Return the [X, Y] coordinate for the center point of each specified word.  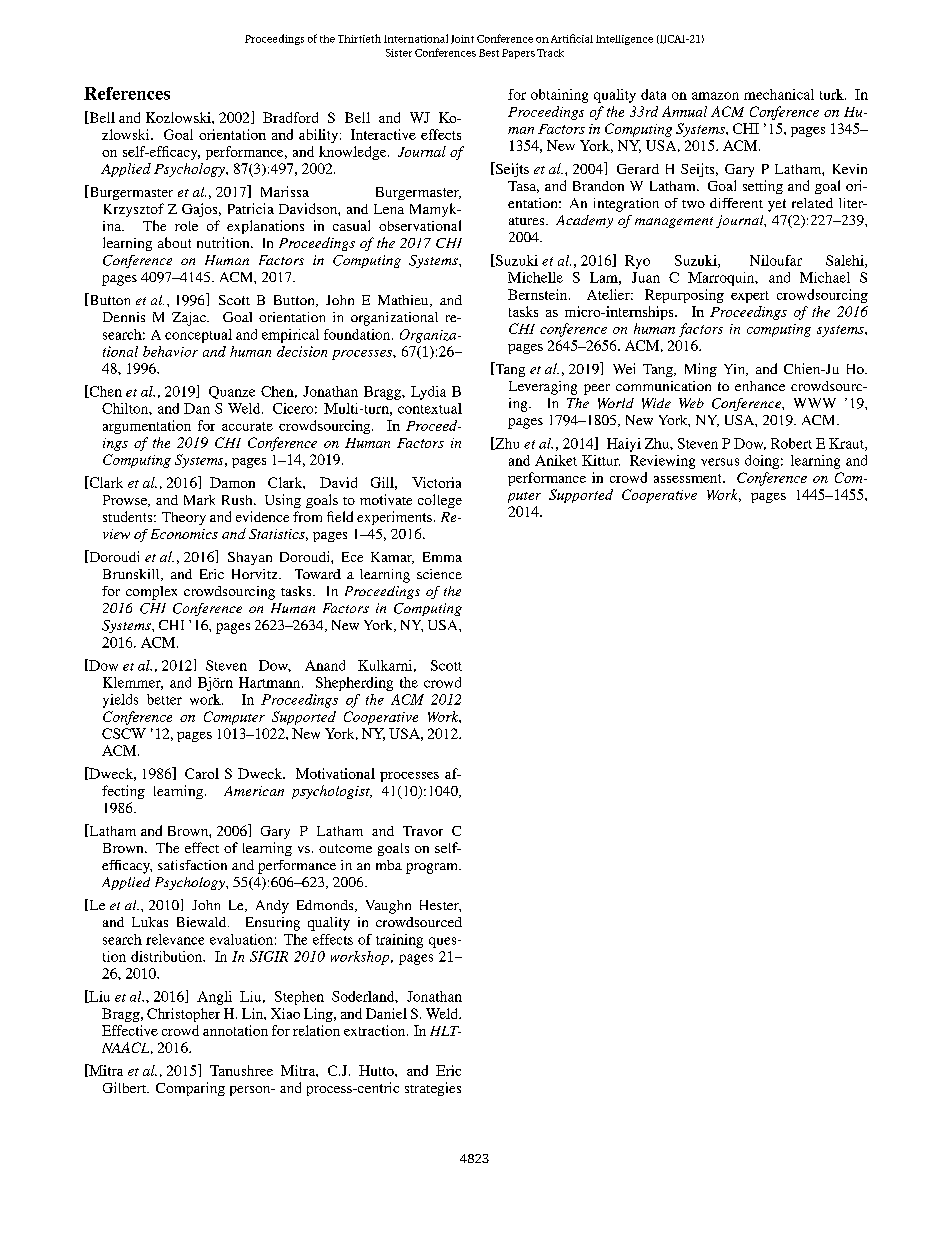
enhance [760, 386]
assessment [689, 478]
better [164, 699]
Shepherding [354, 684]
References [127, 93]
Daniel [386, 1013]
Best [489, 53]
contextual [430, 408]
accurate [247, 426]
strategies [433, 1089]
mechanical [779, 94]
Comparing [190, 1089]
